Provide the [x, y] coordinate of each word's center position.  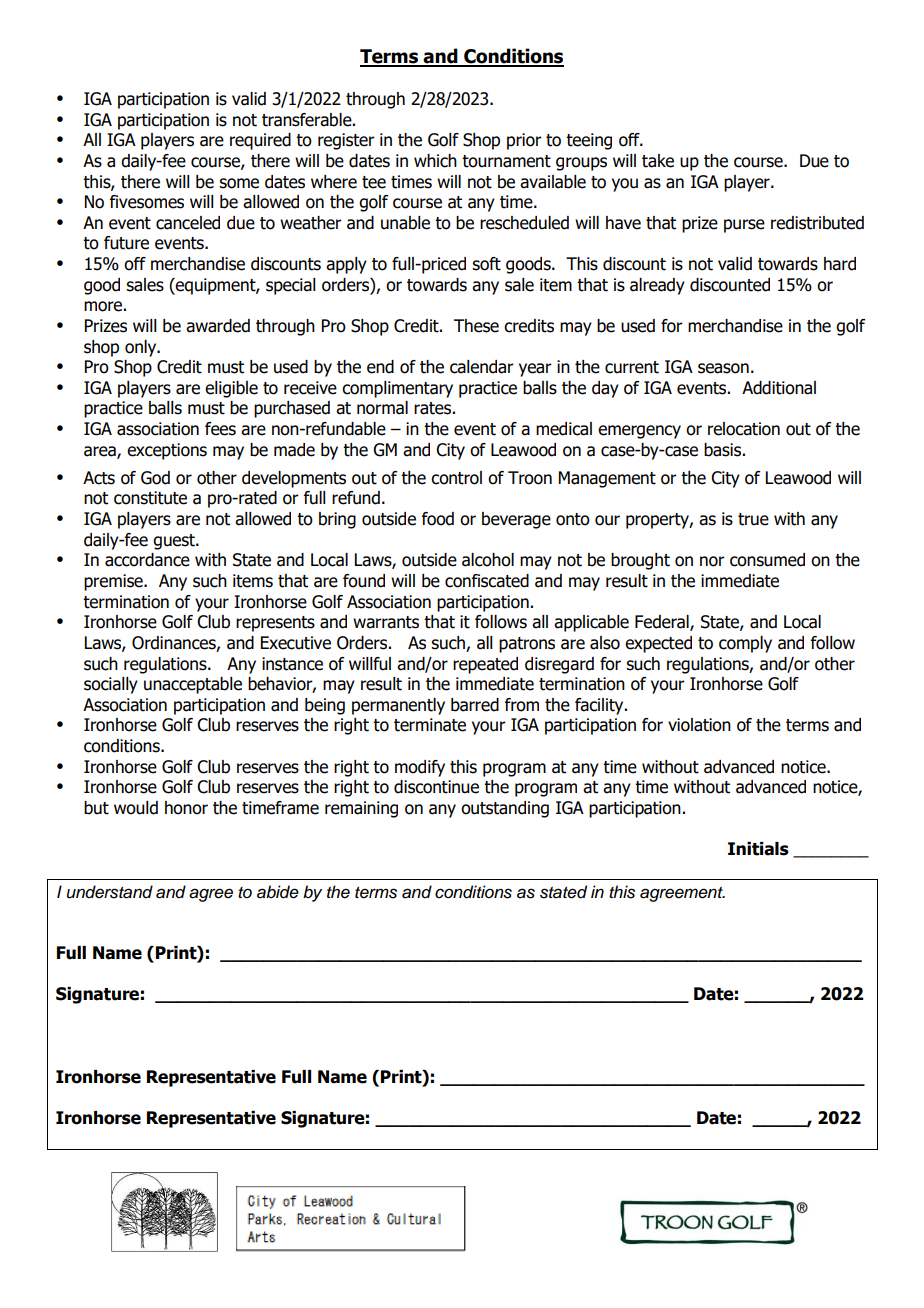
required [260, 141]
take [658, 161]
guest [175, 542]
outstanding [505, 809]
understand [110, 892]
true [753, 519]
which [435, 161]
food [438, 519]
